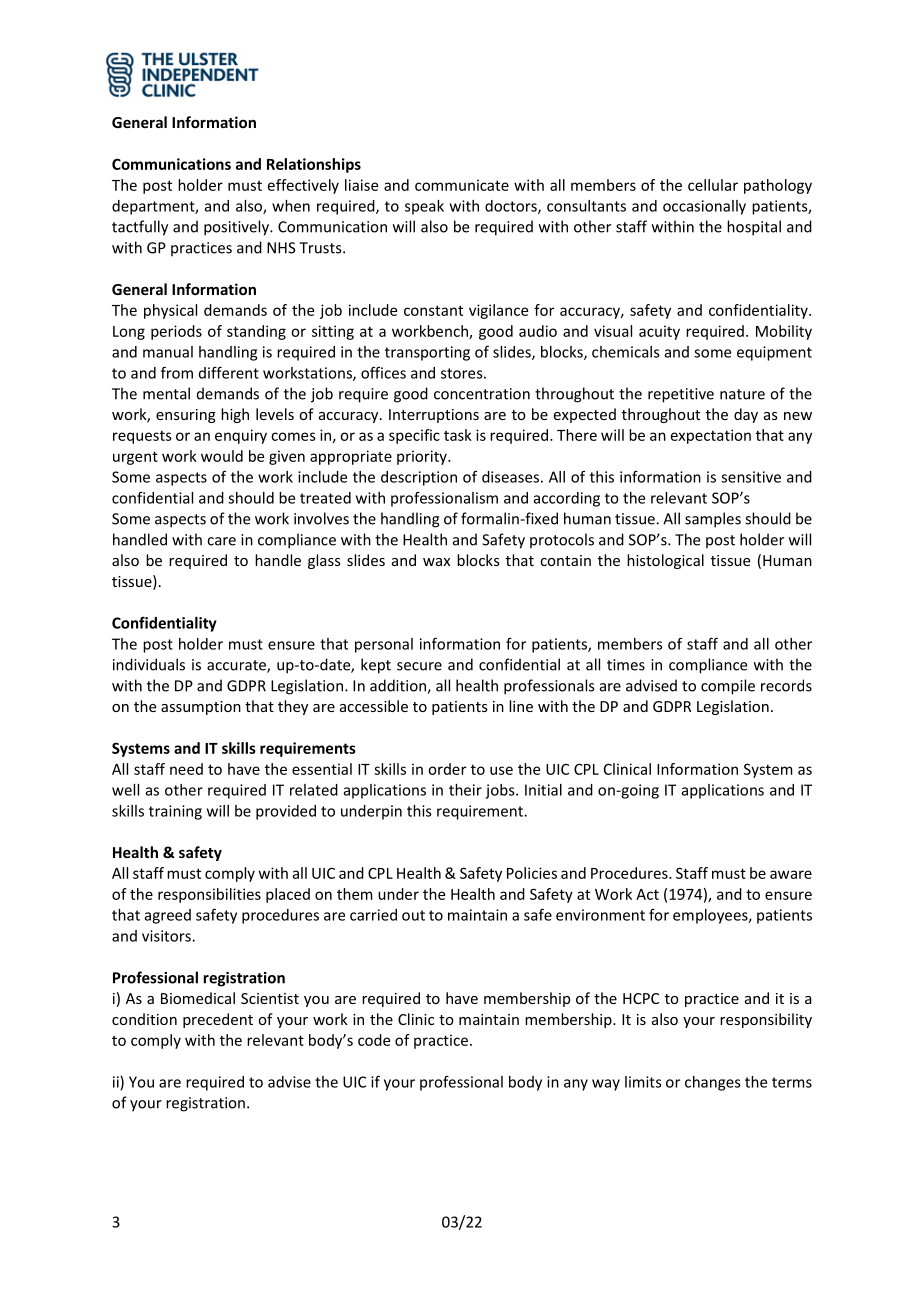  What do you see at coordinates (218, 1020) in the screenshot?
I see `precedent` at bounding box center [218, 1020].
